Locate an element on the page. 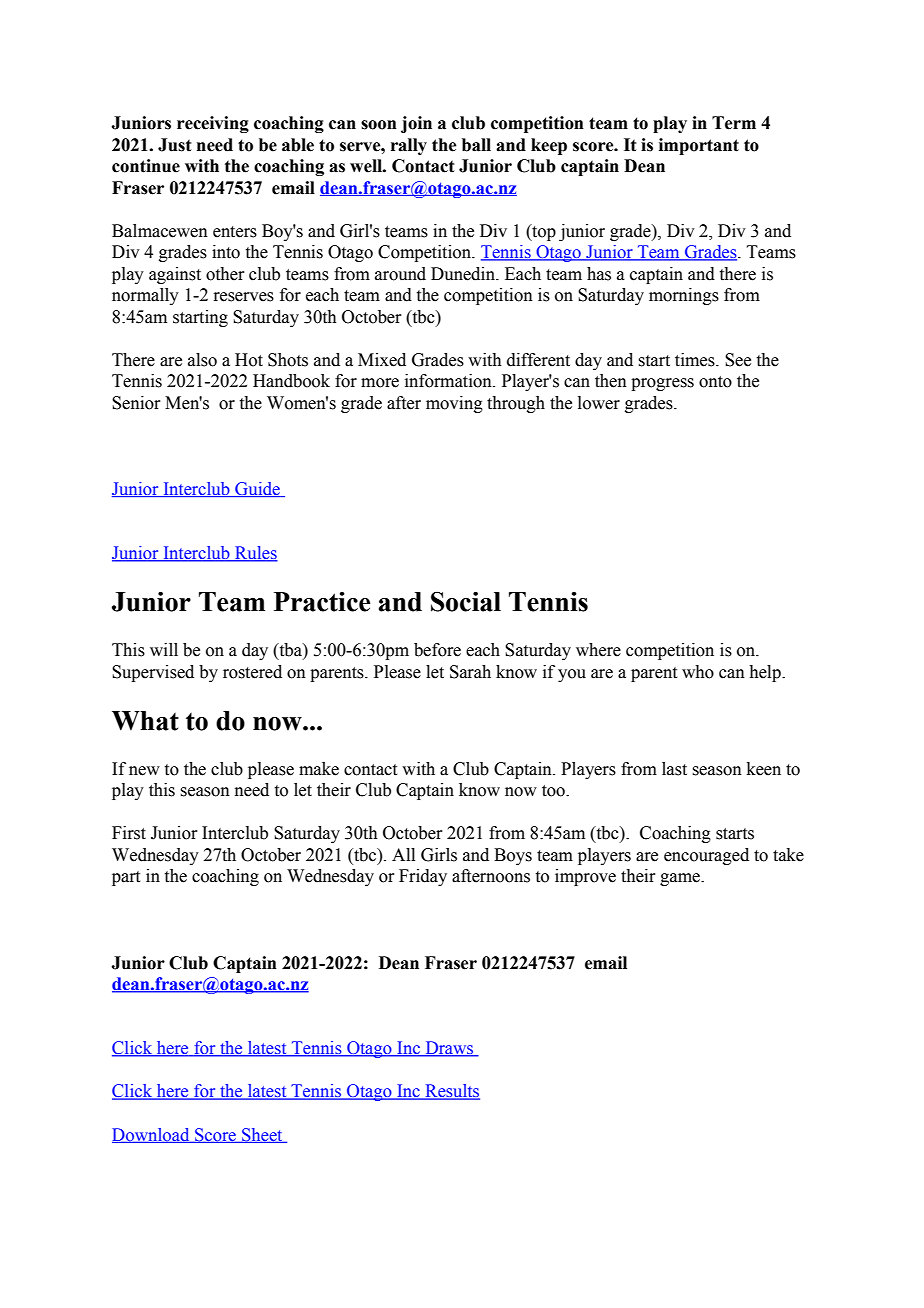  ball is located at coordinates (476, 145).
